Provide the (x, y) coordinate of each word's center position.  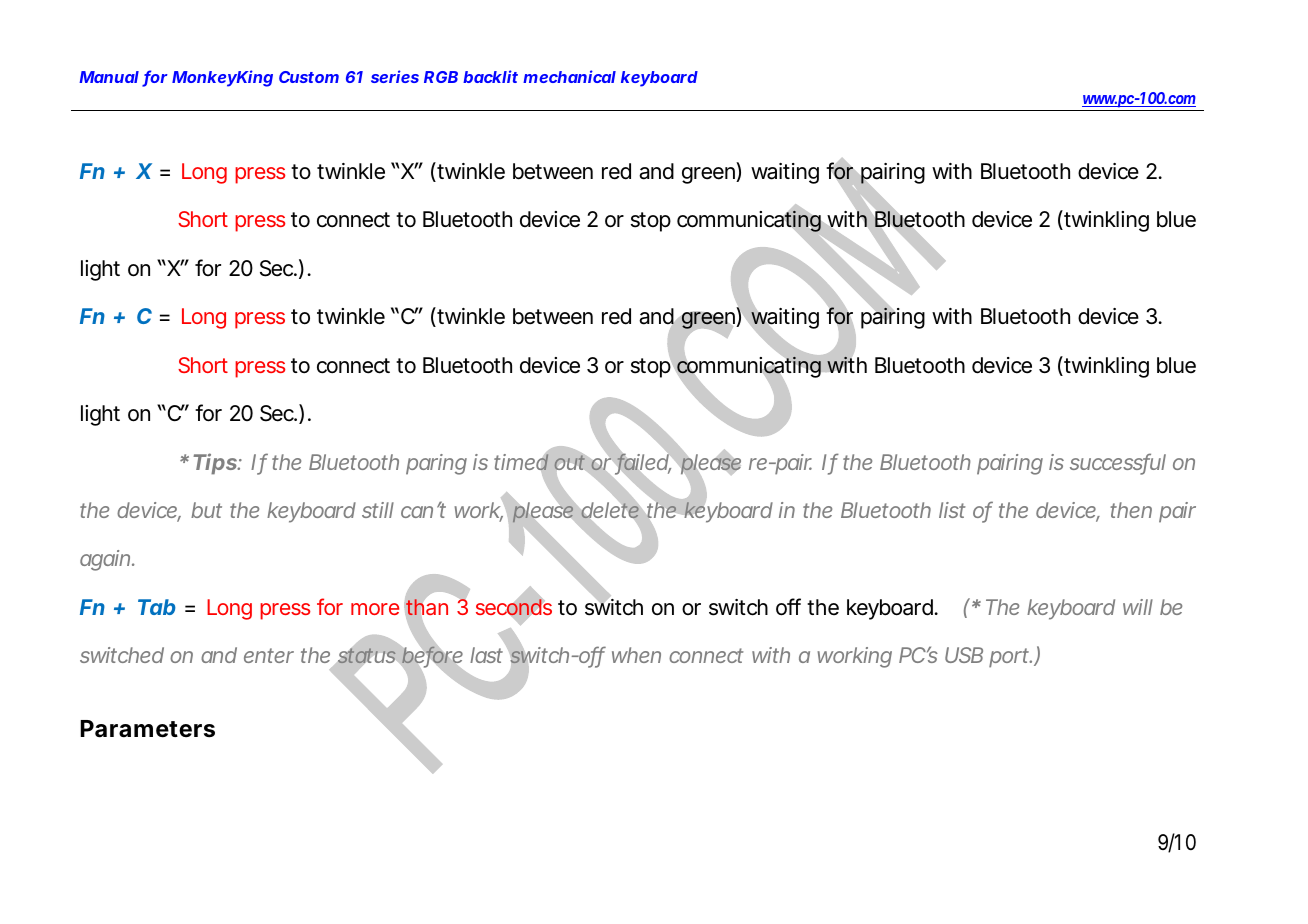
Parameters (147, 729)
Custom (309, 77)
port (1010, 658)
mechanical (569, 76)
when (636, 655)
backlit (490, 76)
